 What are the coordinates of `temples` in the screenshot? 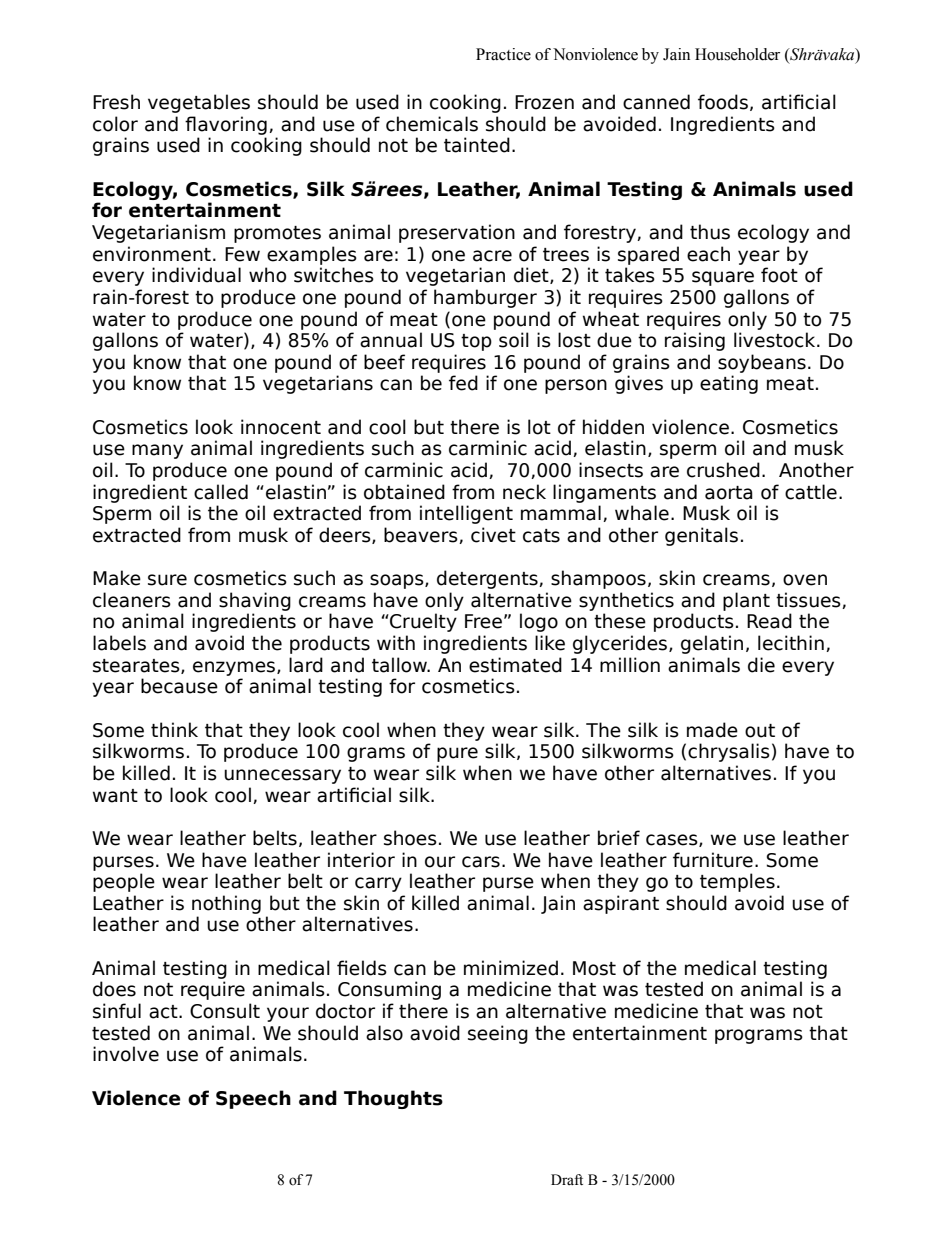 It's located at (737, 882).
